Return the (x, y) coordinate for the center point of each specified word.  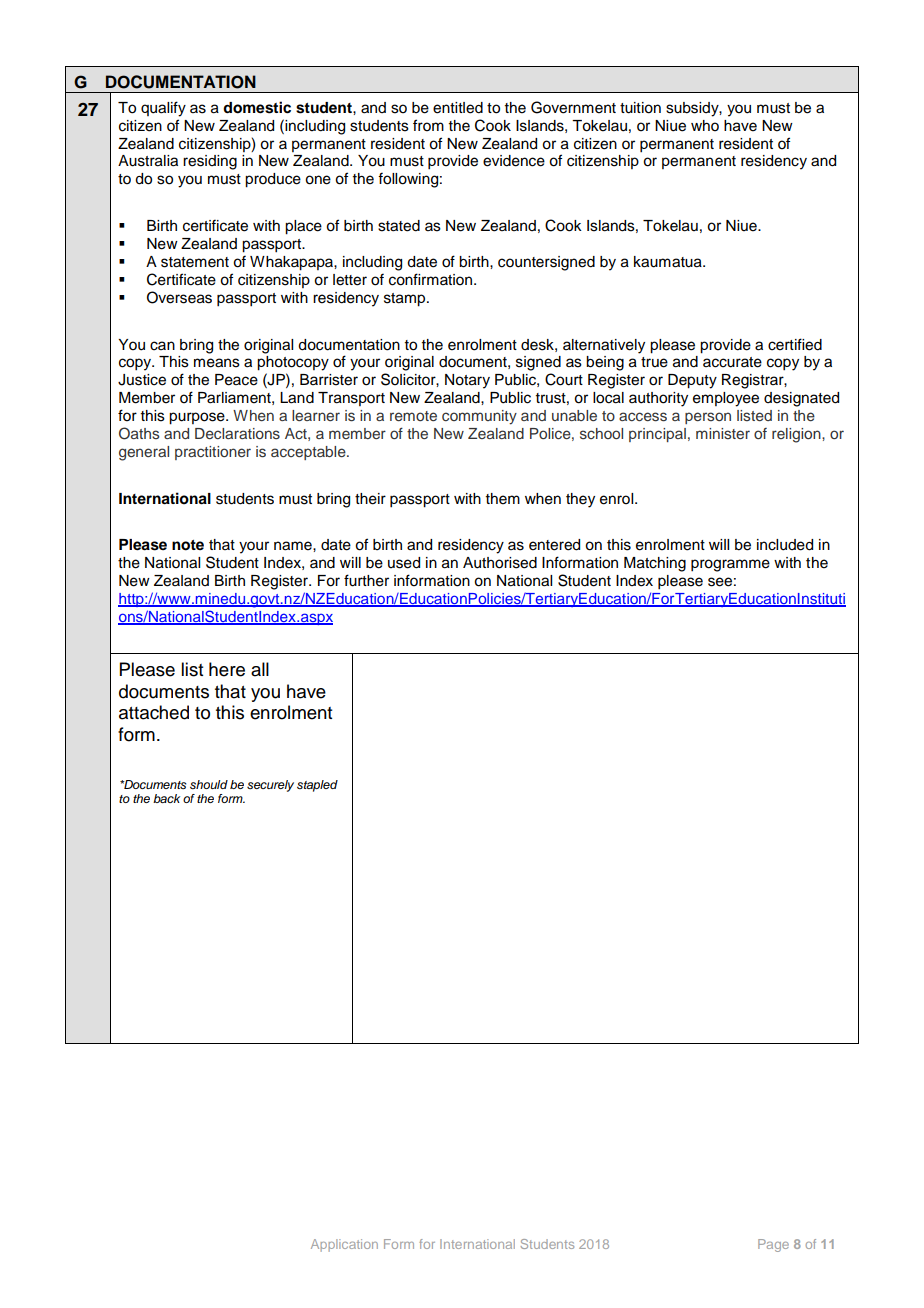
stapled (317, 786)
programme (730, 565)
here (227, 669)
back (166, 798)
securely (270, 786)
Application (344, 1245)
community (479, 417)
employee (726, 399)
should (209, 784)
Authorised (500, 563)
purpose (198, 418)
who (705, 126)
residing (210, 162)
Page (773, 1245)
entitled (458, 108)
